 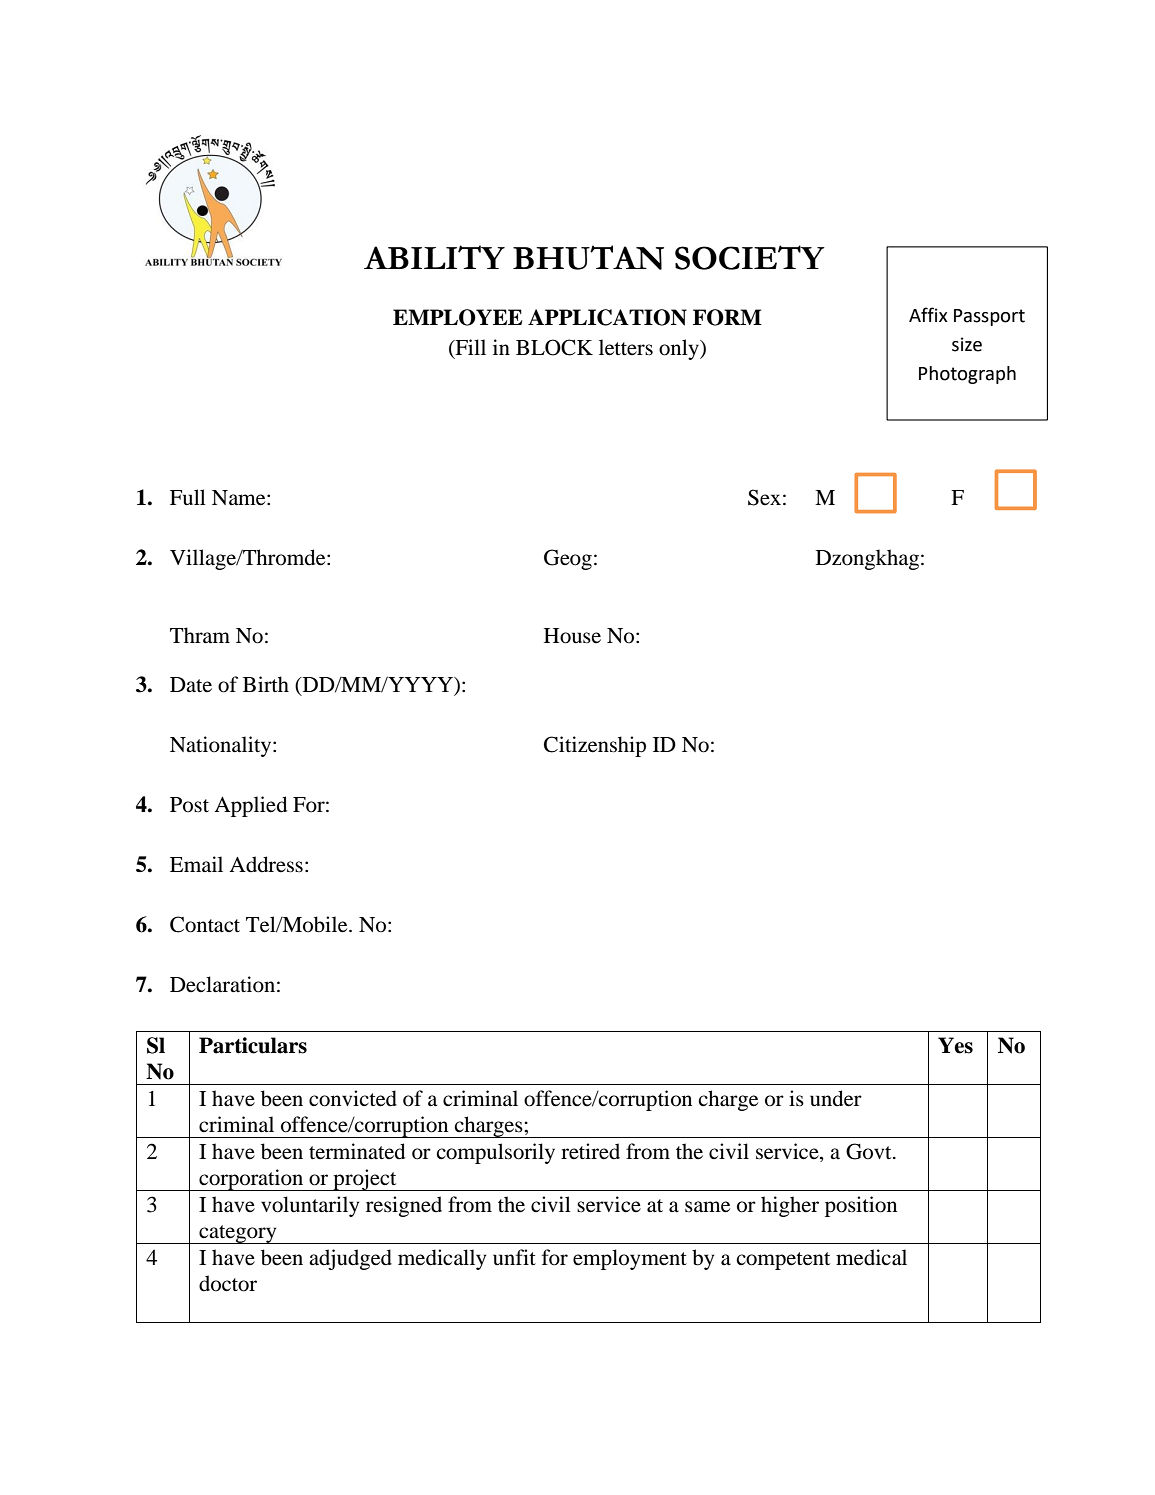 What do you see at coordinates (572, 636) in the screenshot?
I see `House` at bounding box center [572, 636].
